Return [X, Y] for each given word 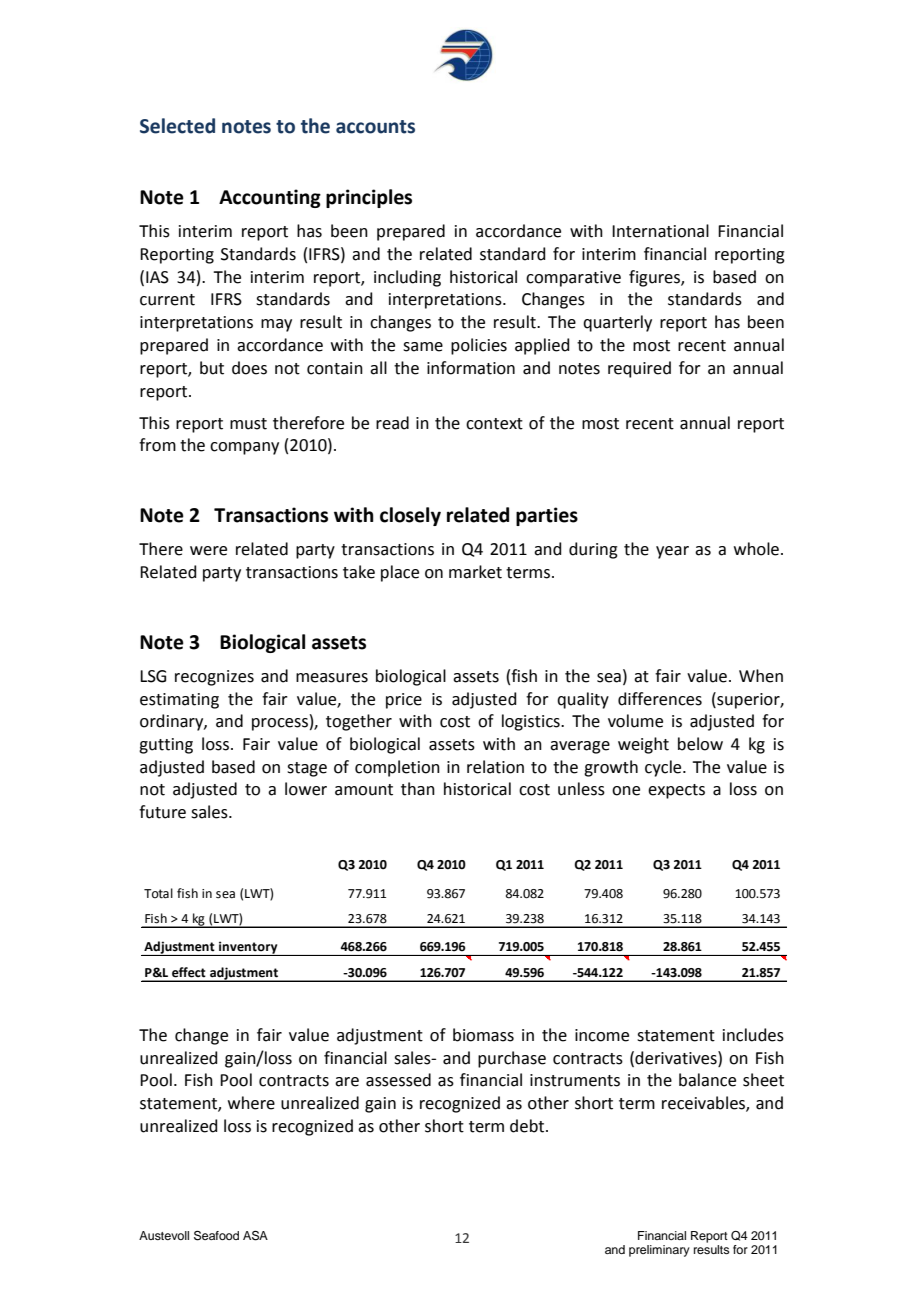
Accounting [270, 198]
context [494, 424]
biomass [483, 1035]
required [639, 369]
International [660, 231]
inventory [248, 948]
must [248, 424]
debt [528, 1126]
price [404, 701]
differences [660, 699]
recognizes [214, 678]
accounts [375, 127]
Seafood [216, 1236]
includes [753, 1035]
